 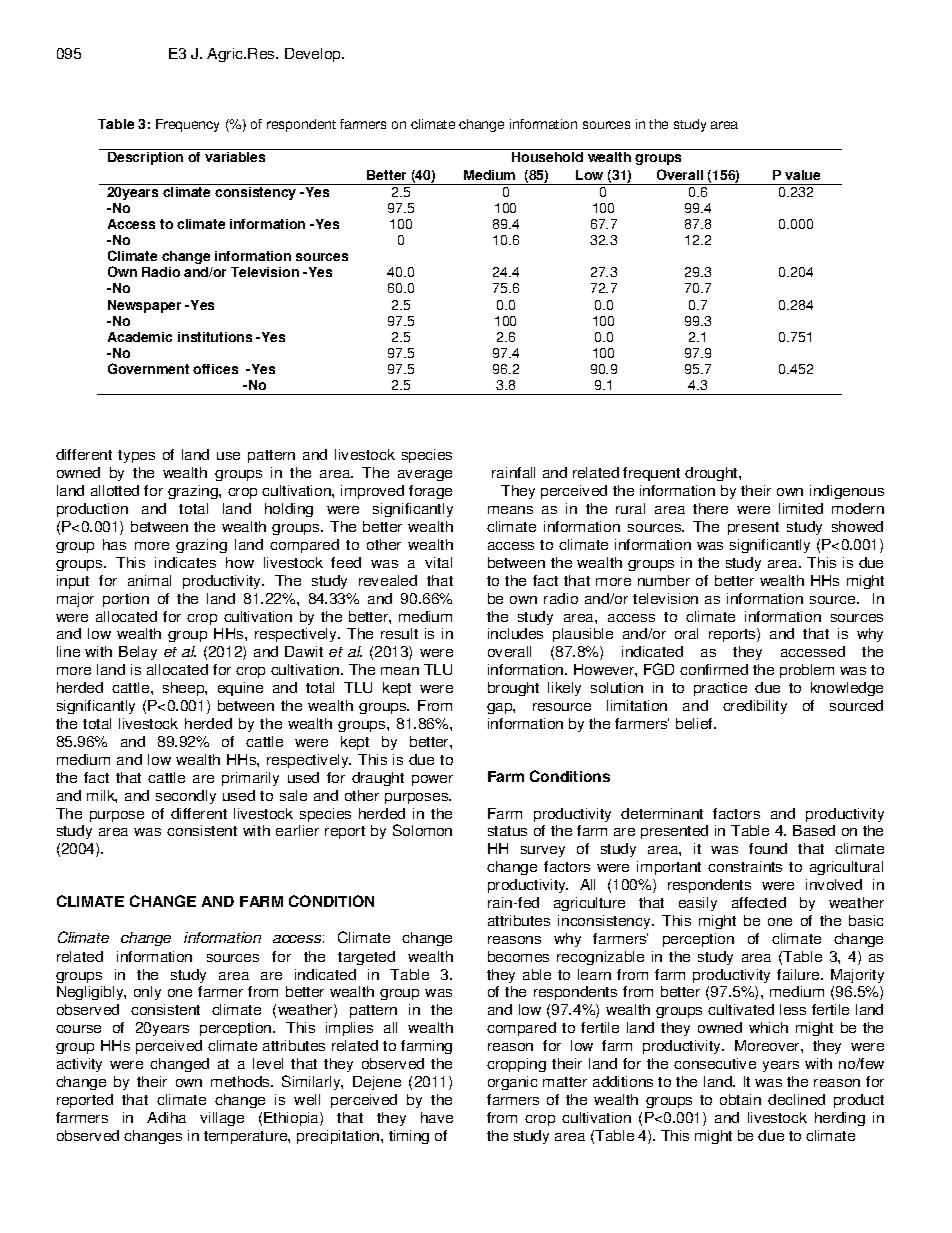 What do you see at coordinates (425, 475) in the screenshot?
I see `average` at bounding box center [425, 475].
